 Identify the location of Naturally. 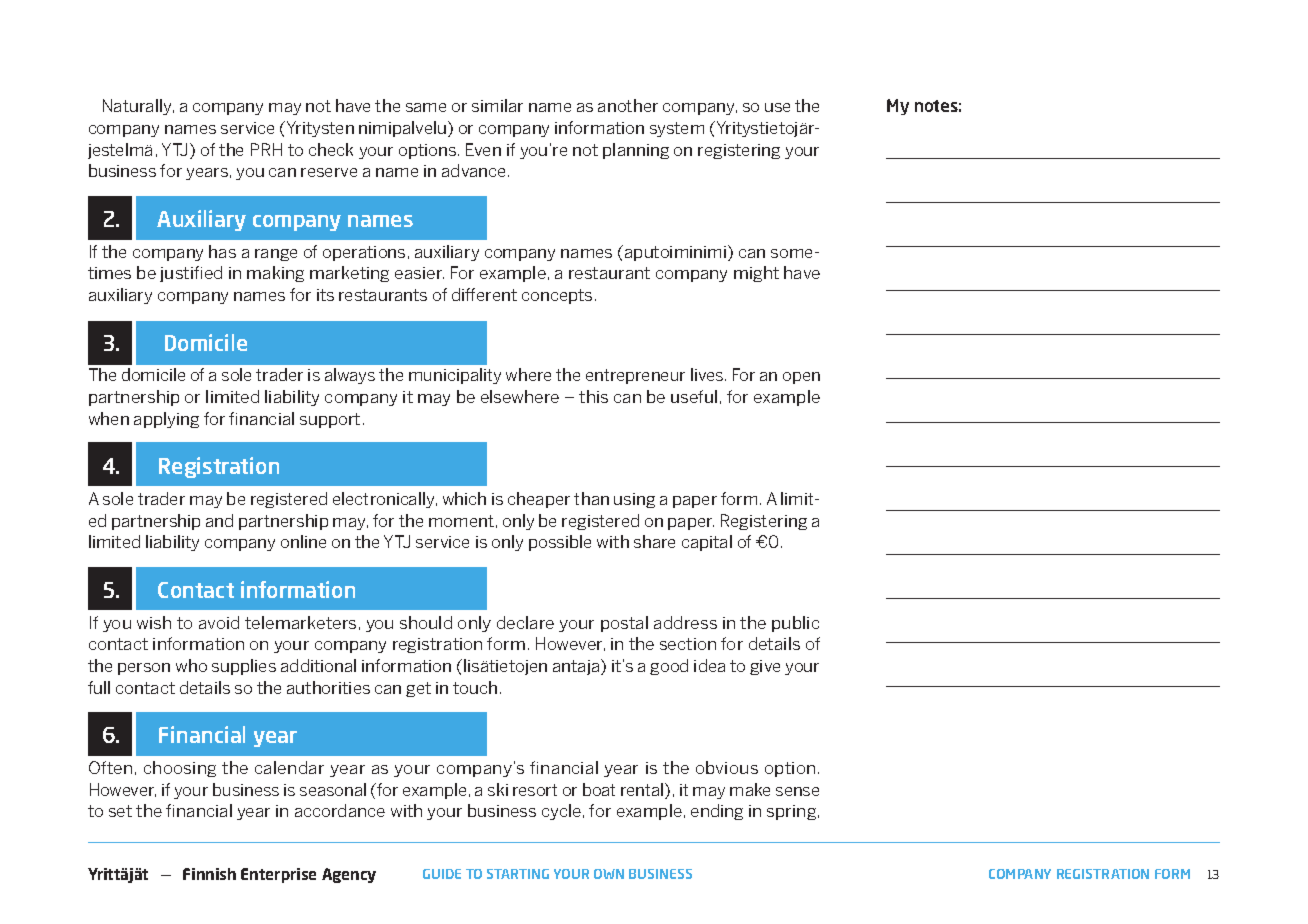
(138, 107).
